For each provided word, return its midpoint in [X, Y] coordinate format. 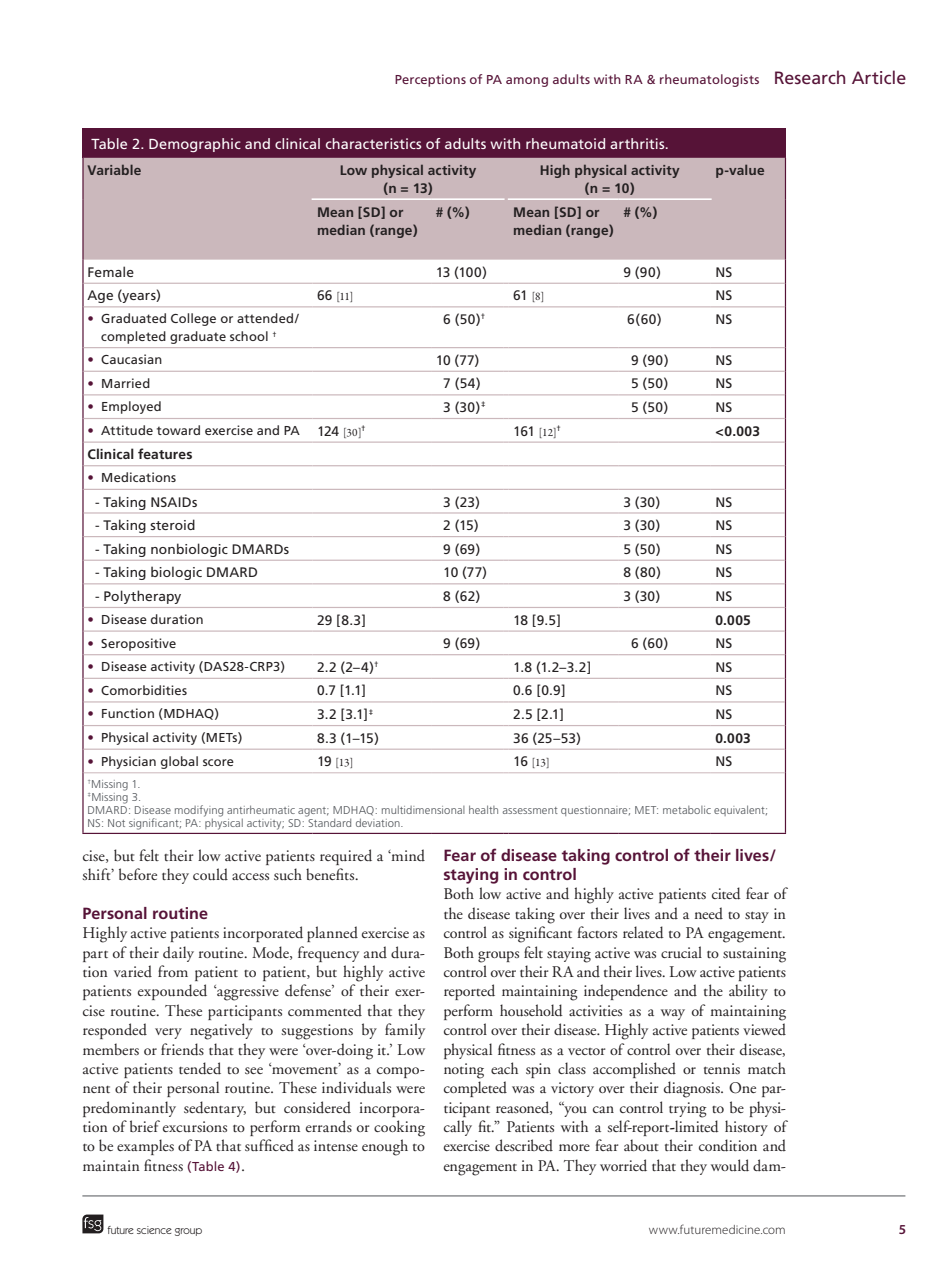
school [249, 336]
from [173, 971]
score [218, 762]
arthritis [638, 143]
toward [178, 430]
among [527, 82]
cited [726, 893]
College [193, 319]
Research [810, 77]
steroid [172, 524]
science [154, 1230]
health [483, 809]
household [531, 1010]
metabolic [687, 810]
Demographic [195, 145]
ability [748, 992]
